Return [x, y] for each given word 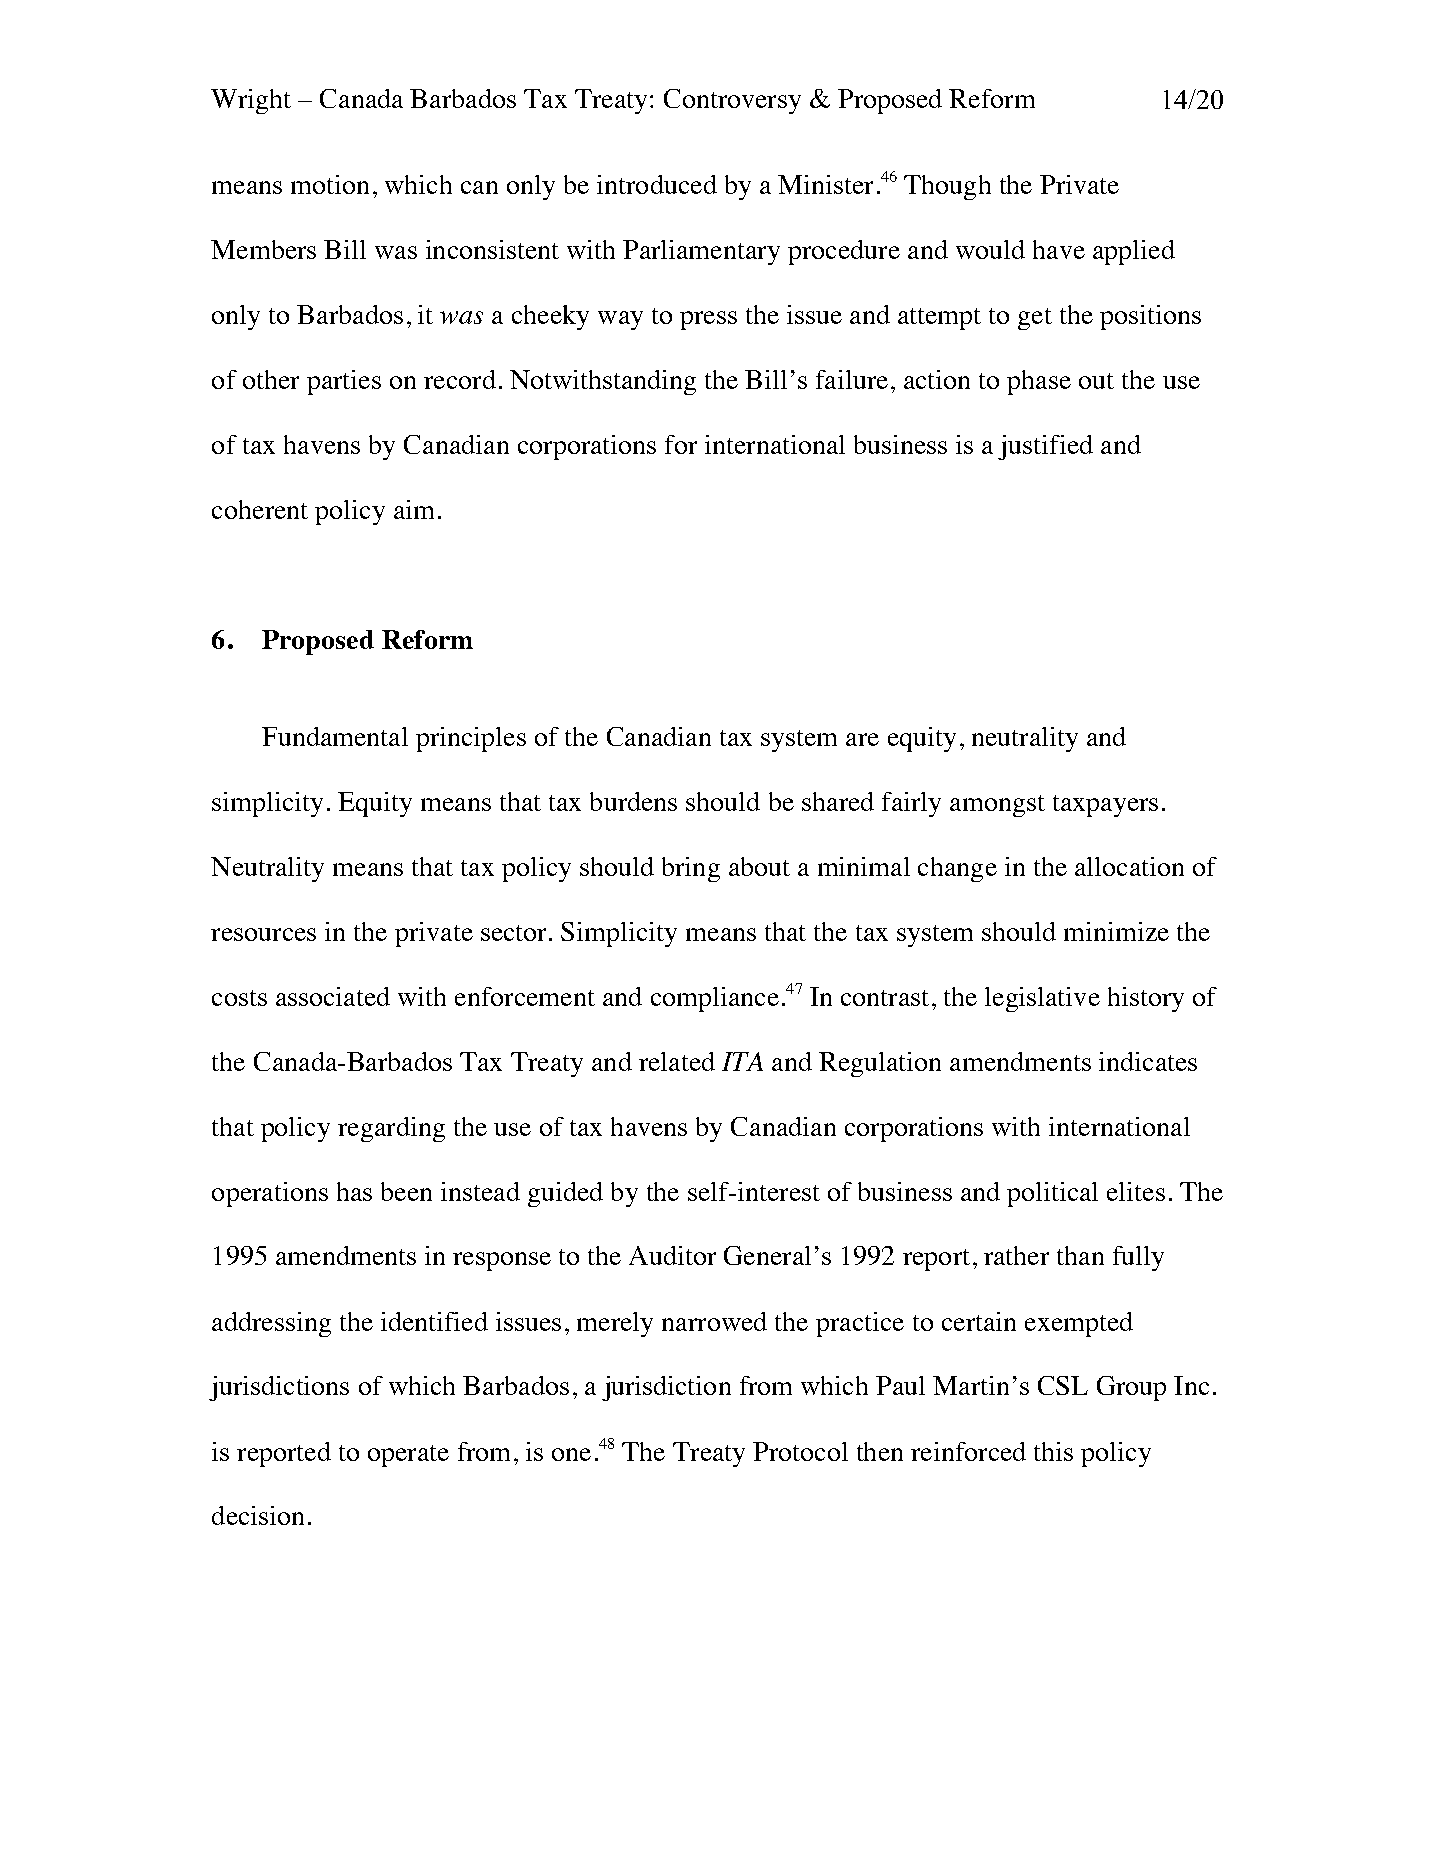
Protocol [800, 1451]
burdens [633, 801]
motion [330, 184]
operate [408, 1456]
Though [947, 187]
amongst [997, 806]
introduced [657, 184]
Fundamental [335, 736]
